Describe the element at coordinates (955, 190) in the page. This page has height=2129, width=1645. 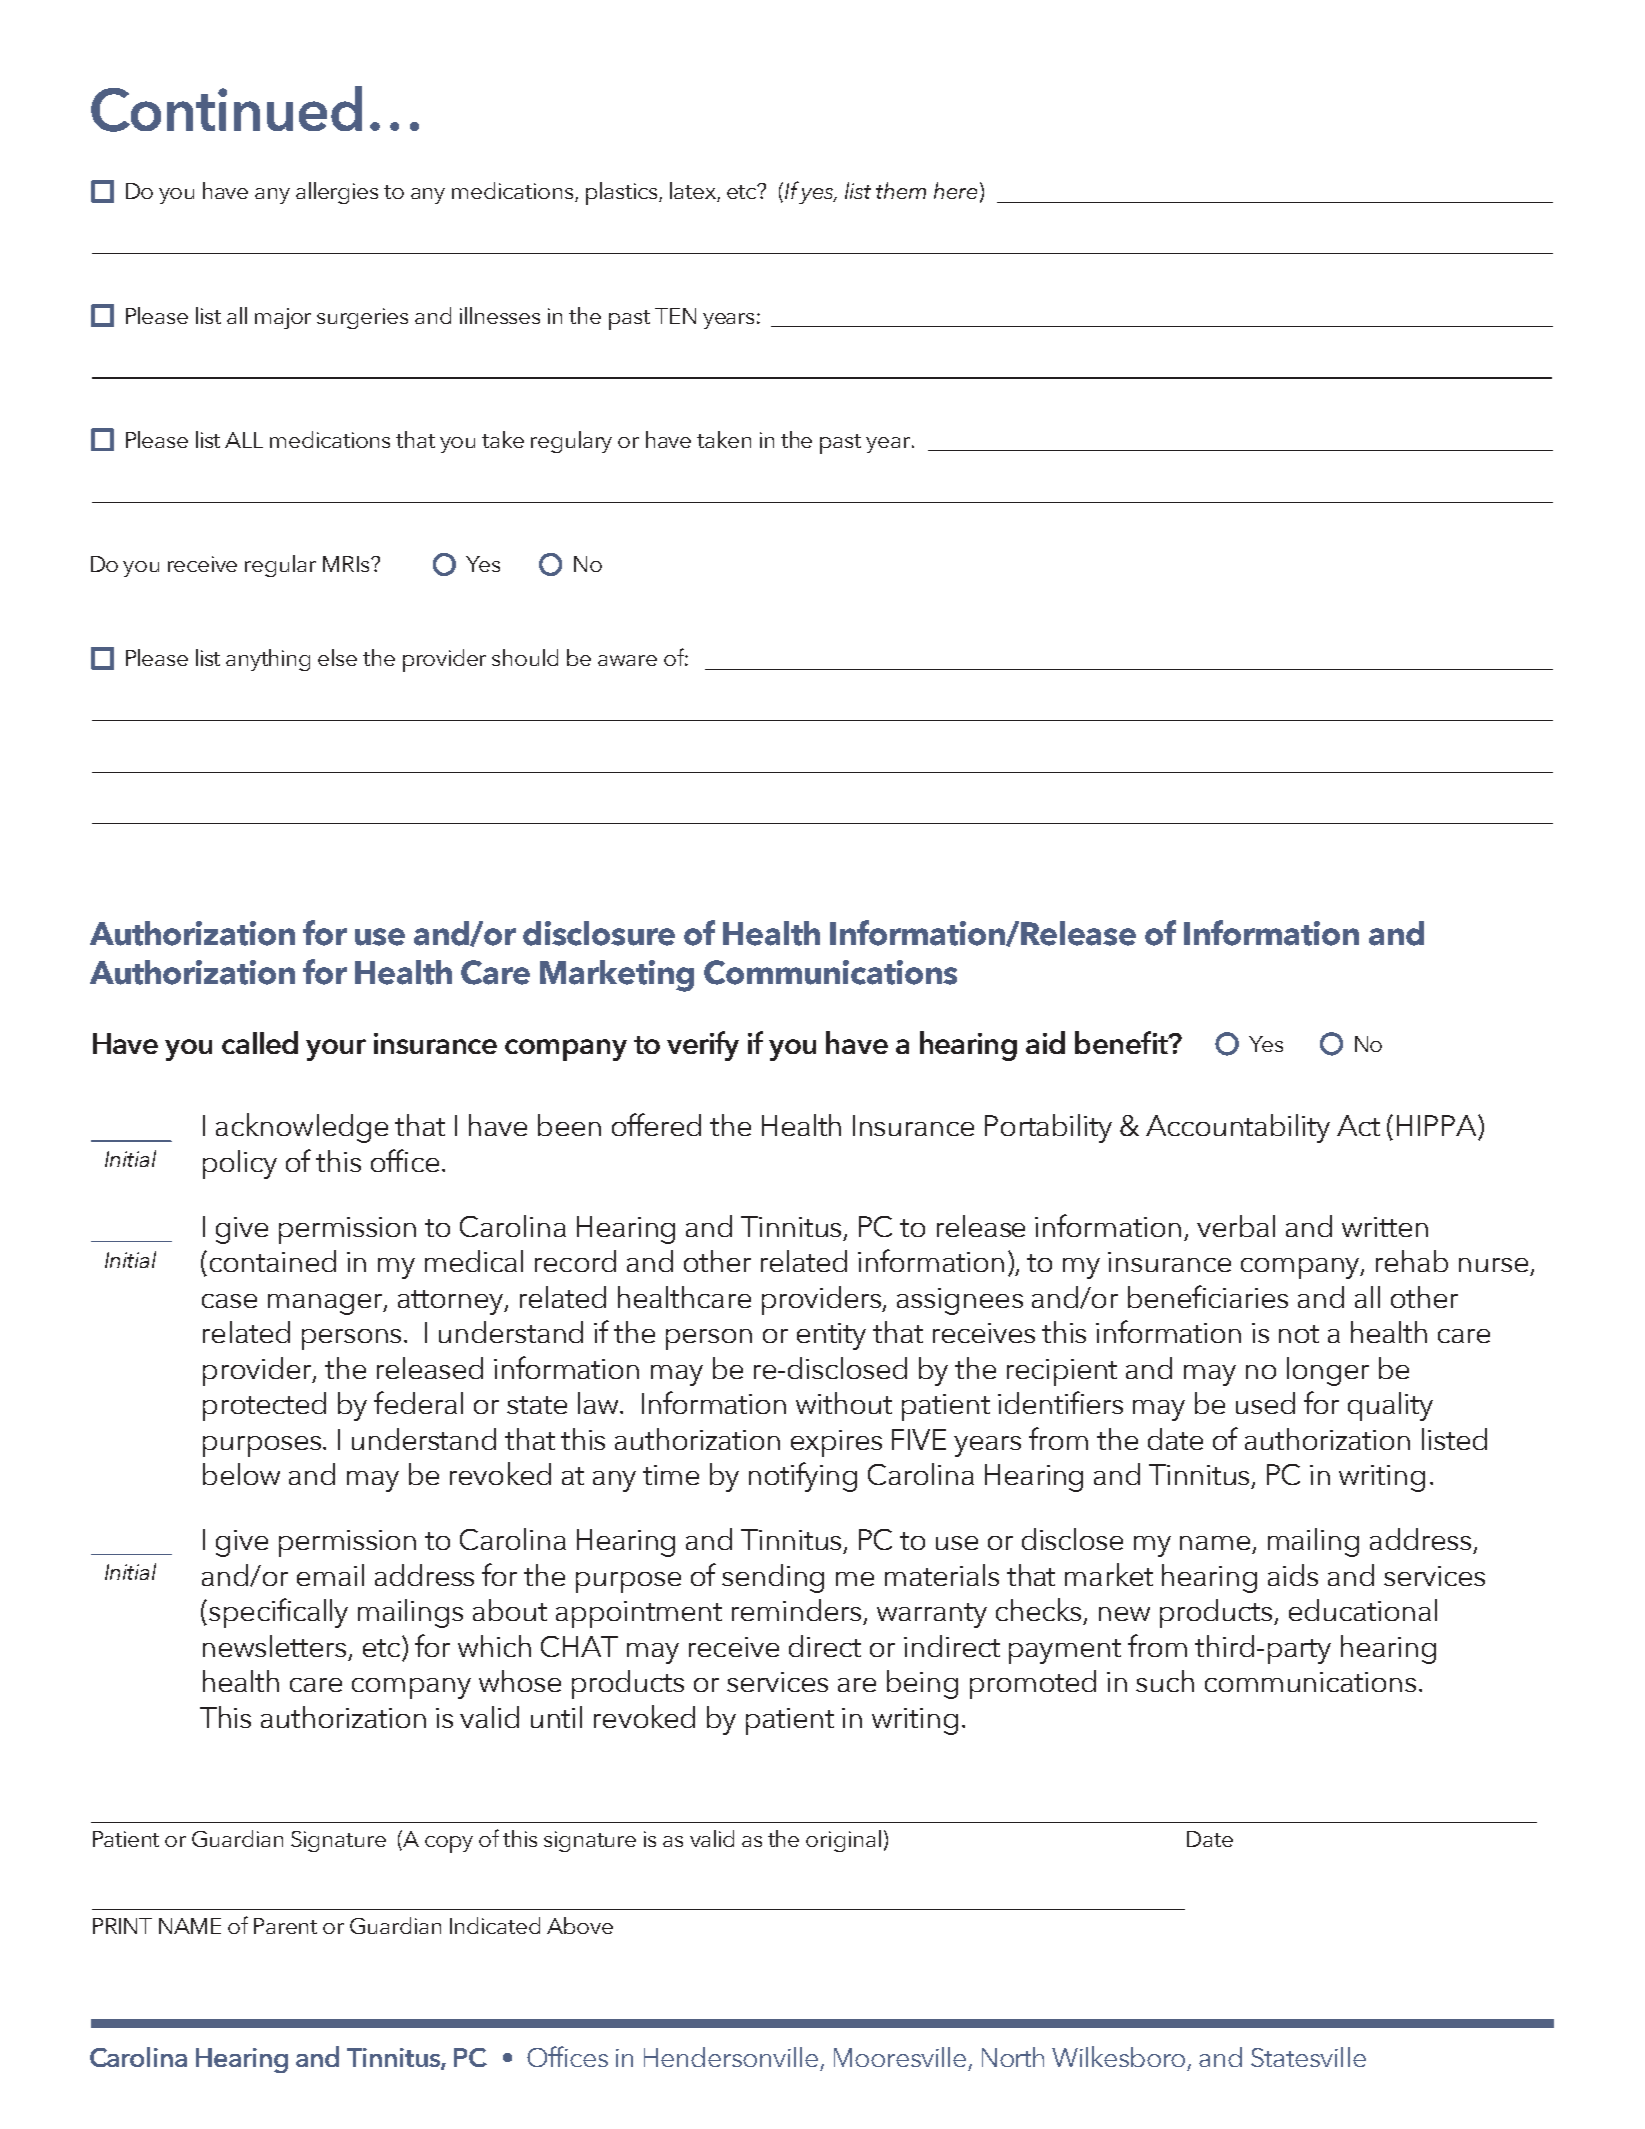
I see `here` at that location.
